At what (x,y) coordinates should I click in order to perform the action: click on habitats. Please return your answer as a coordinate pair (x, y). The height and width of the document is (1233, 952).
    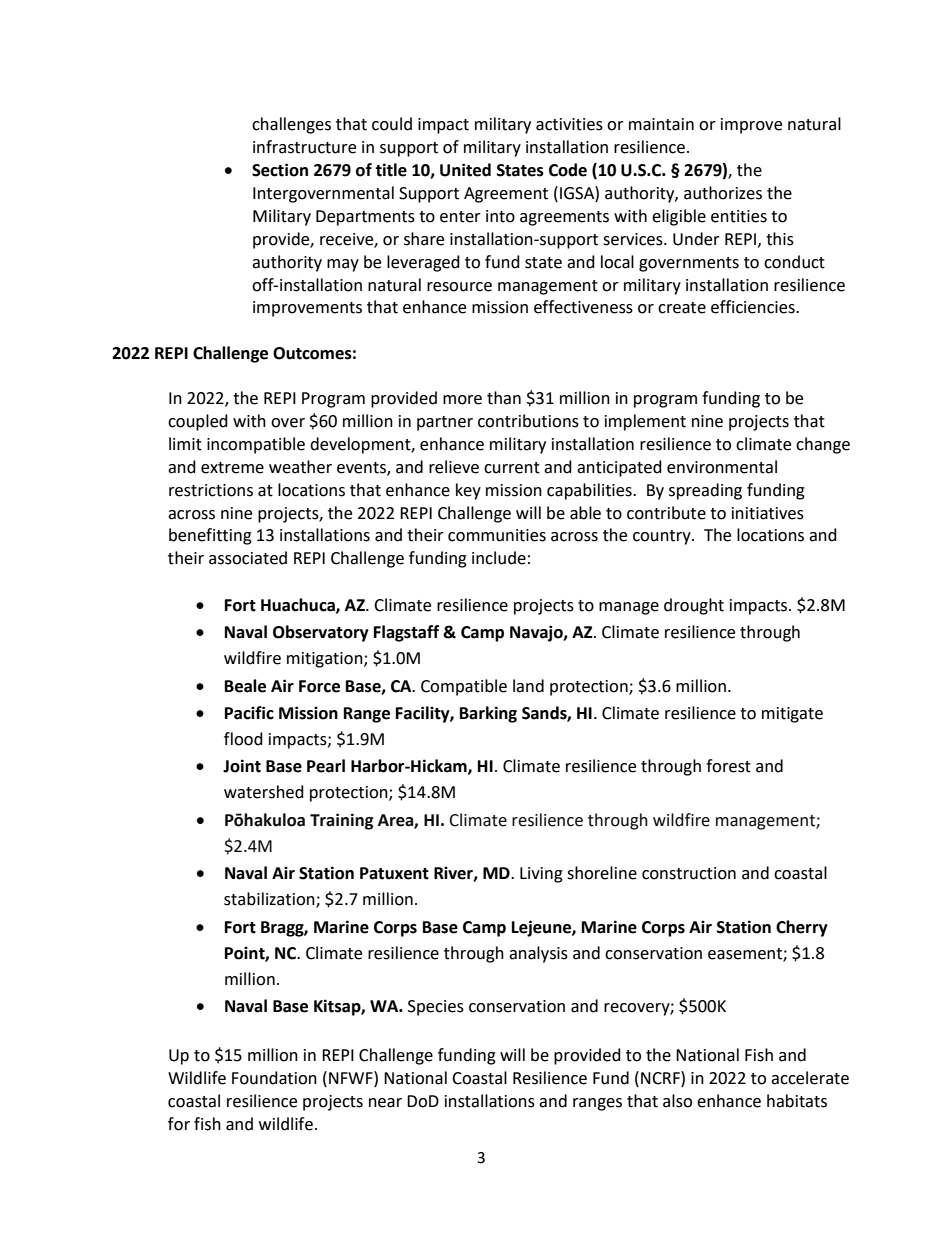
    Looking at the image, I should click on (797, 1101).
